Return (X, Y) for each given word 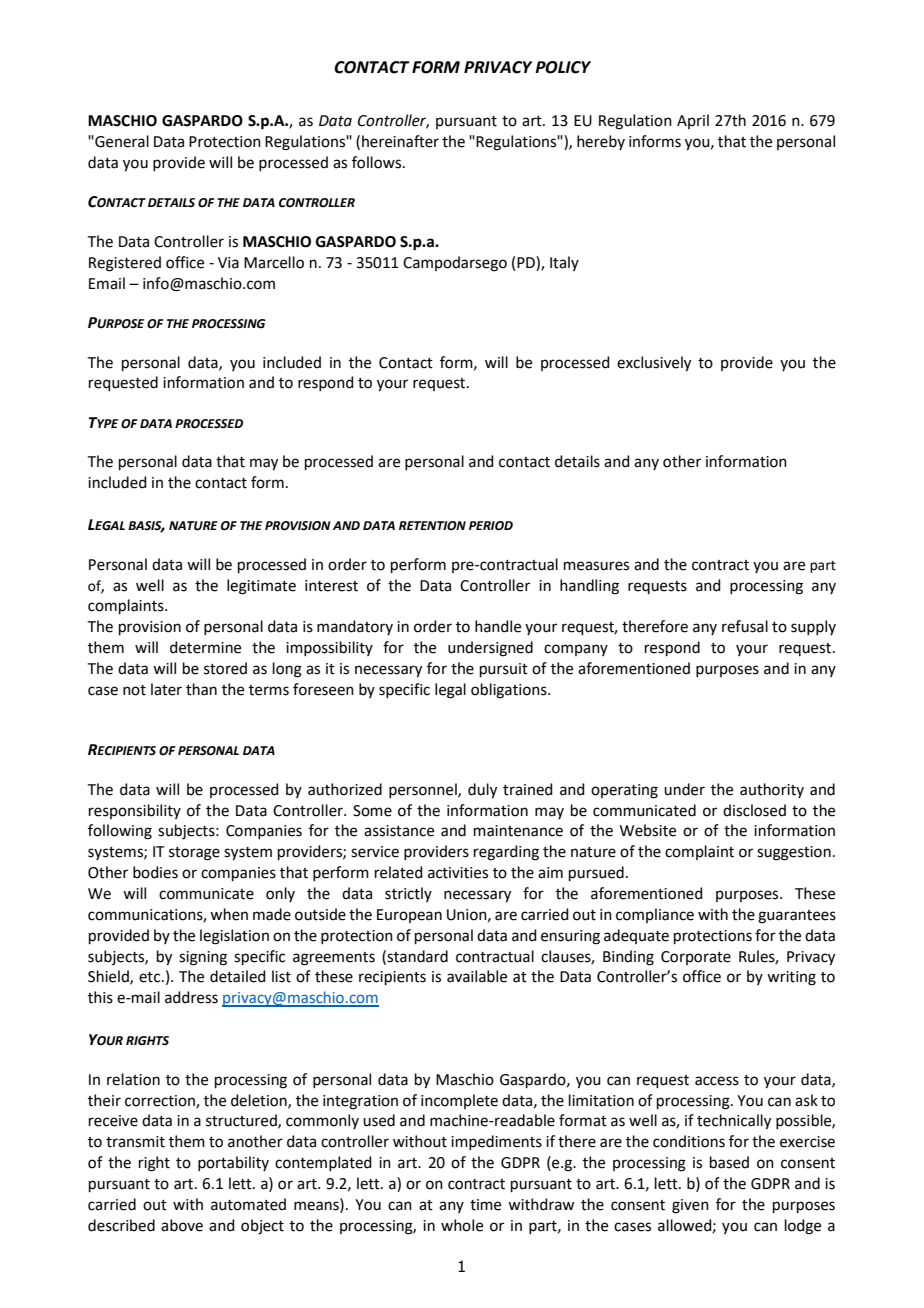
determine (205, 647)
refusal (745, 626)
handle (498, 626)
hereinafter (400, 141)
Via (228, 263)
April (693, 121)
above (182, 1225)
